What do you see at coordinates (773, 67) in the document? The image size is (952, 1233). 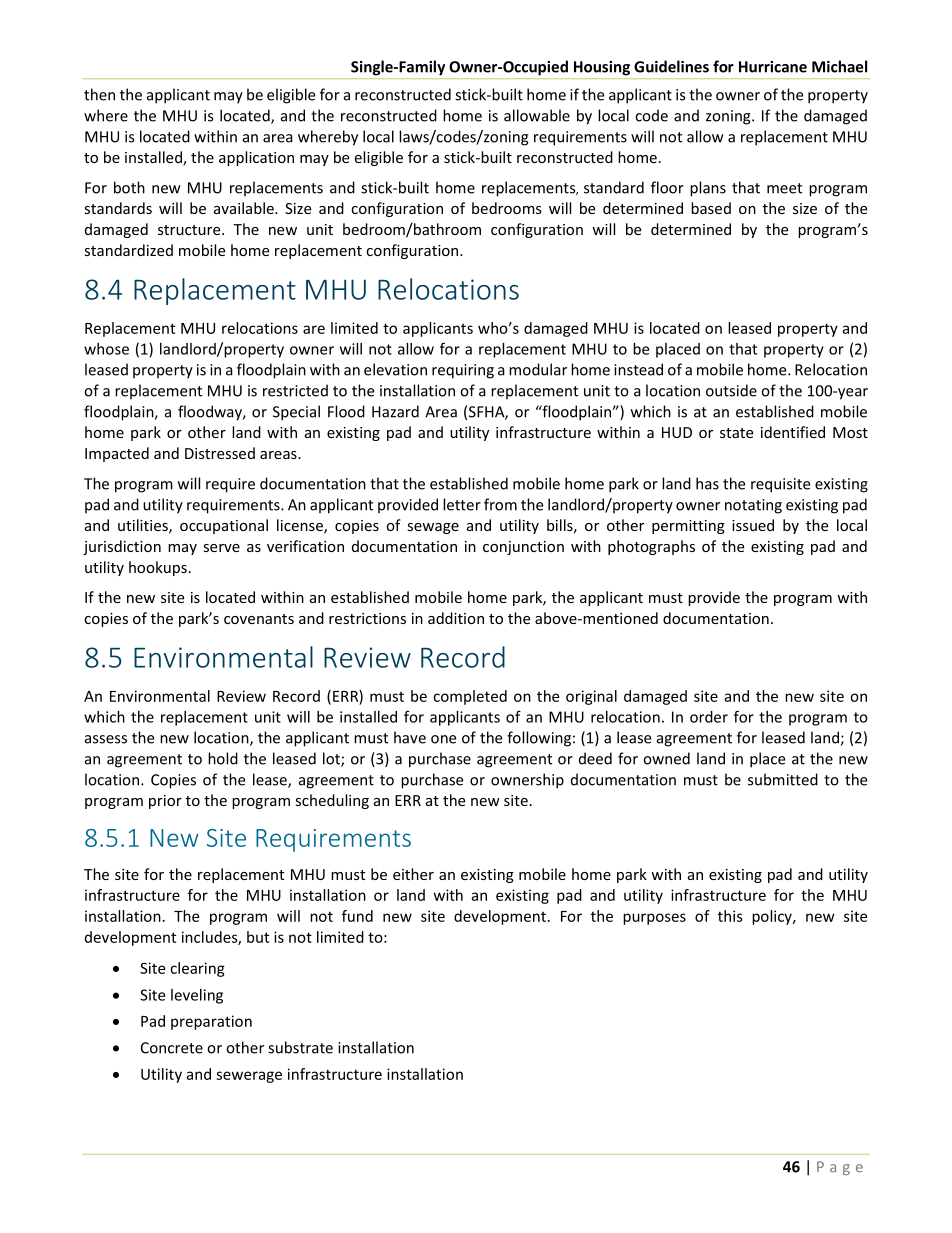 I see `Hurricane` at bounding box center [773, 67].
